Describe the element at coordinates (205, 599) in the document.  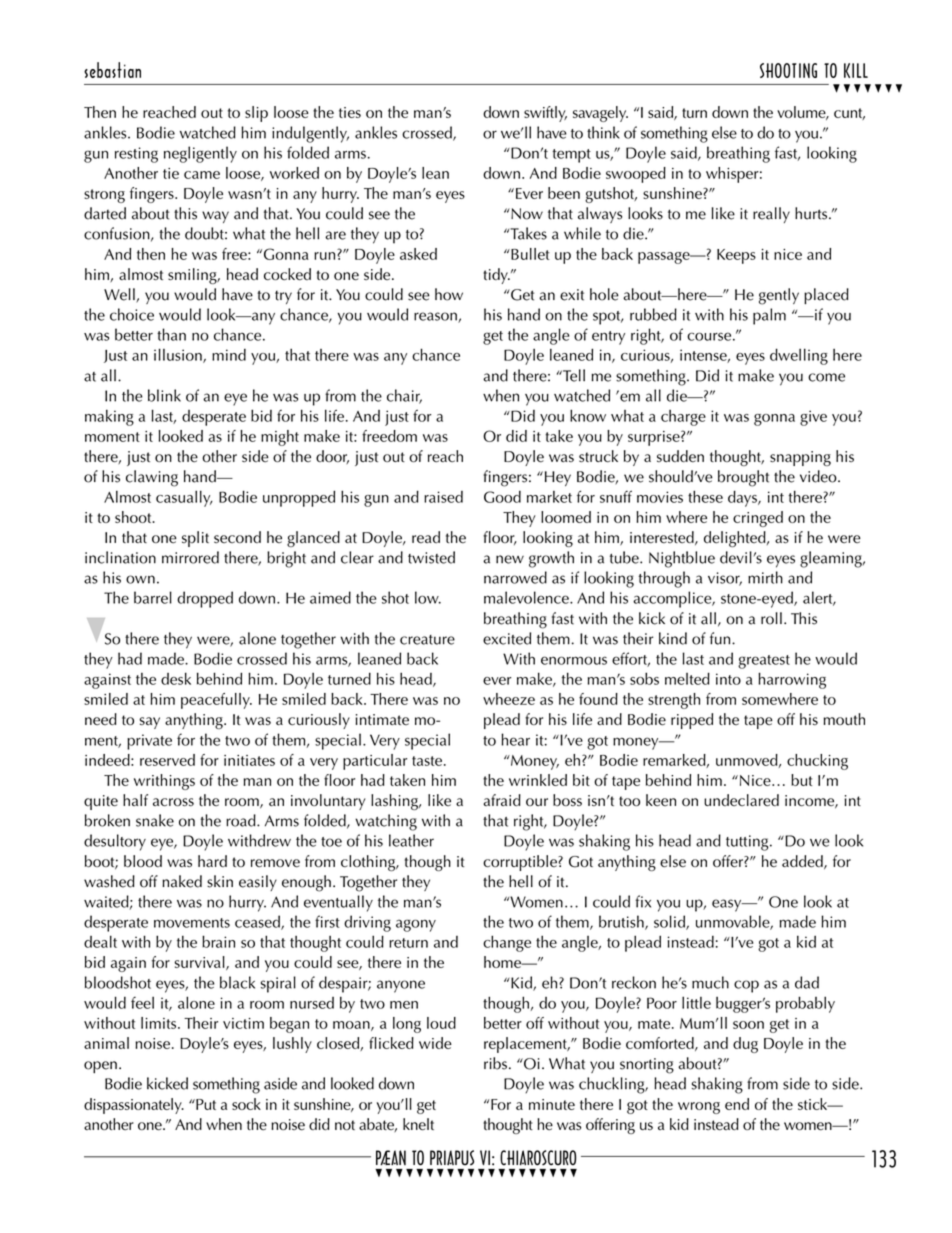
I see `dropped` at that location.
